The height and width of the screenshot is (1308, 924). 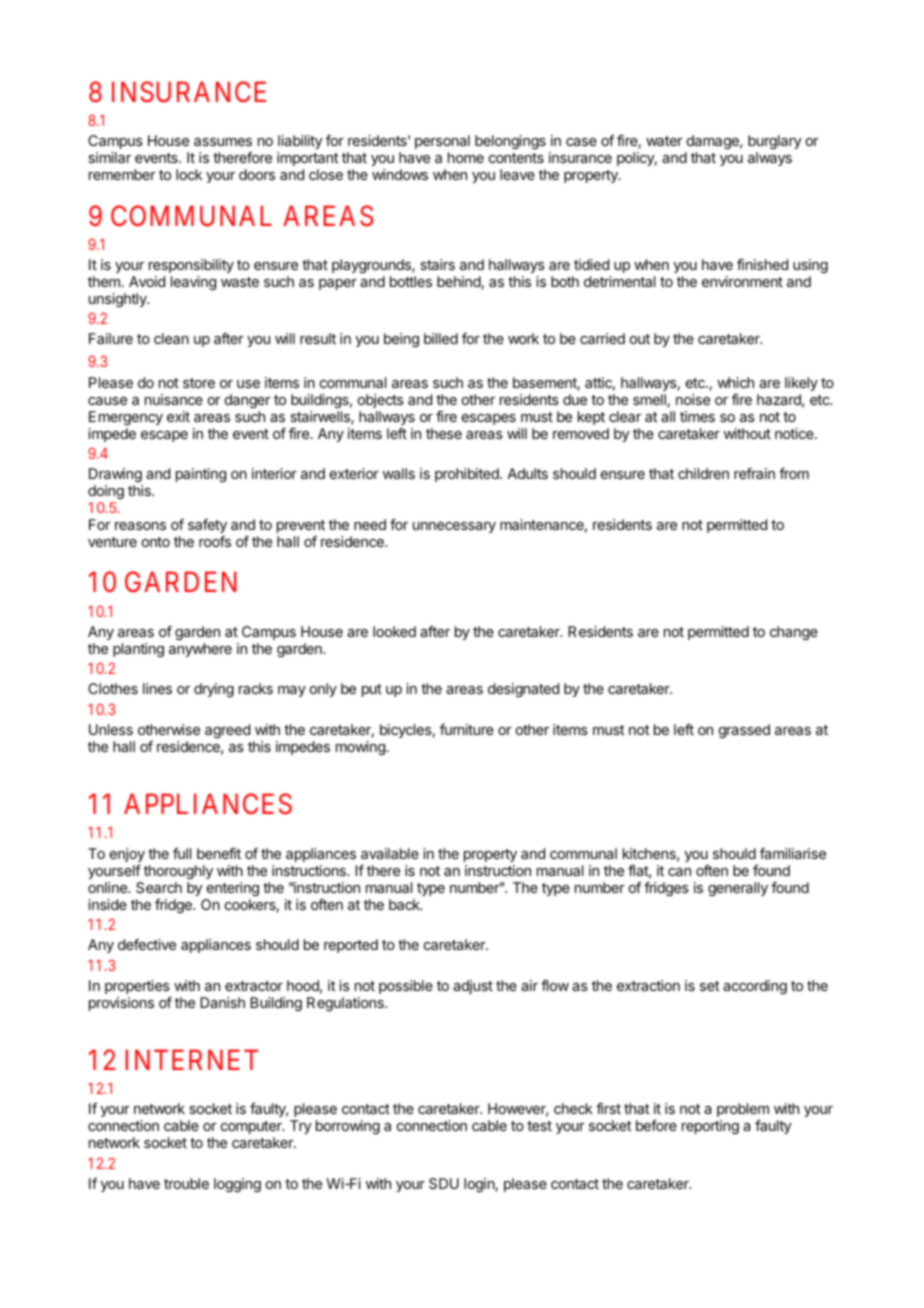 I want to click on lock, so click(x=189, y=174).
